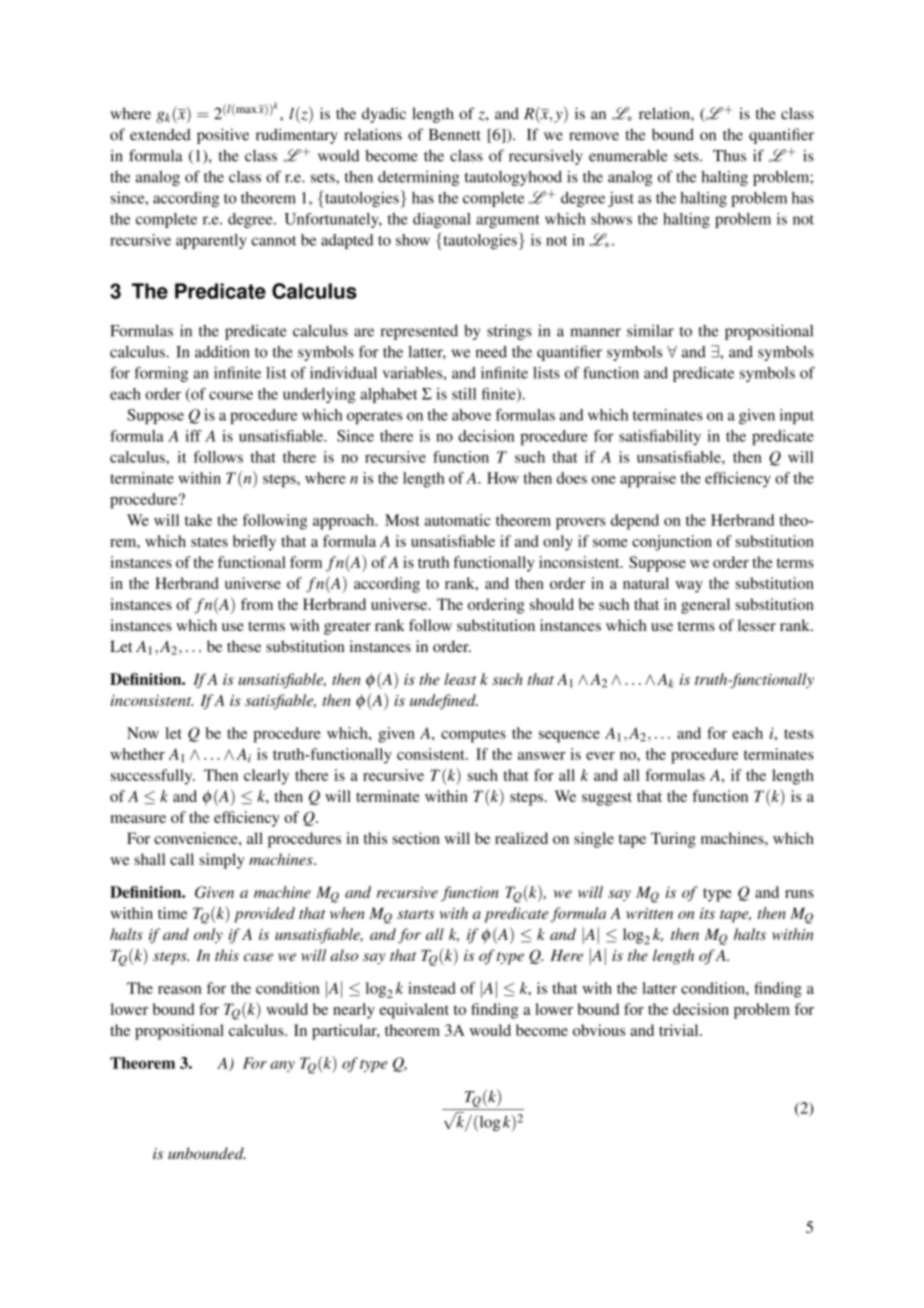 The image size is (924, 1308). What do you see at coordinates (266, 777) in the screenshot?
I see `clearly` at bounding box center [266, 777].
